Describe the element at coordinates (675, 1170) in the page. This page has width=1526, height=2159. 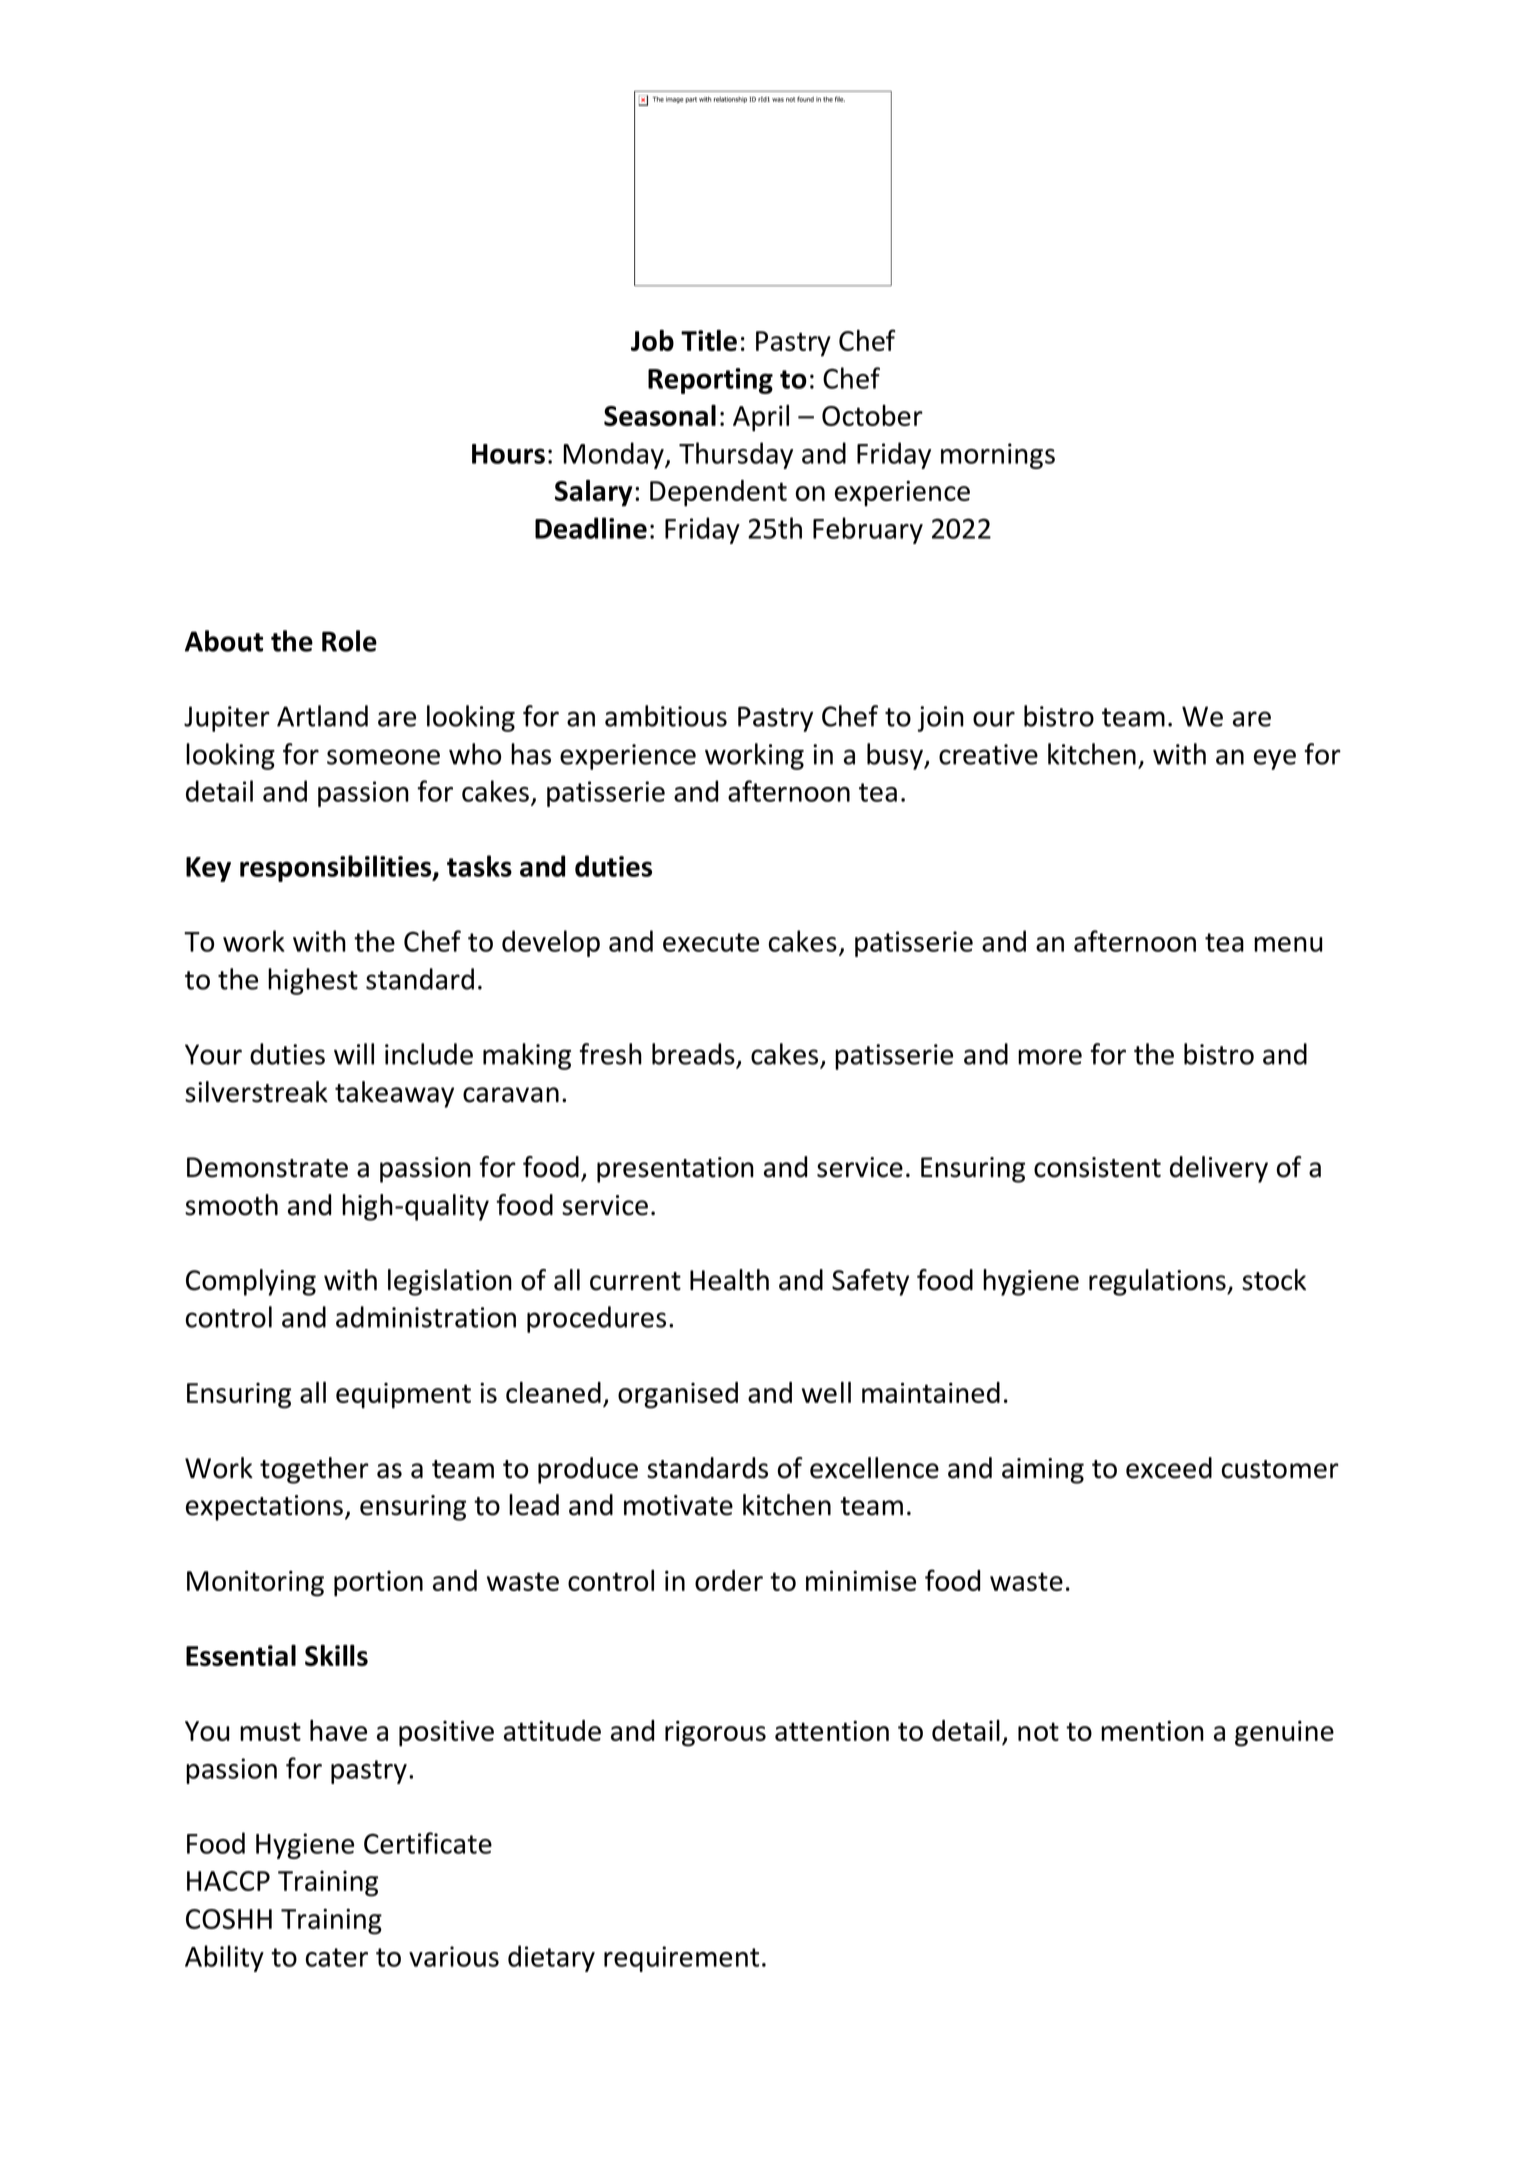
I see `presentation` at that location.
